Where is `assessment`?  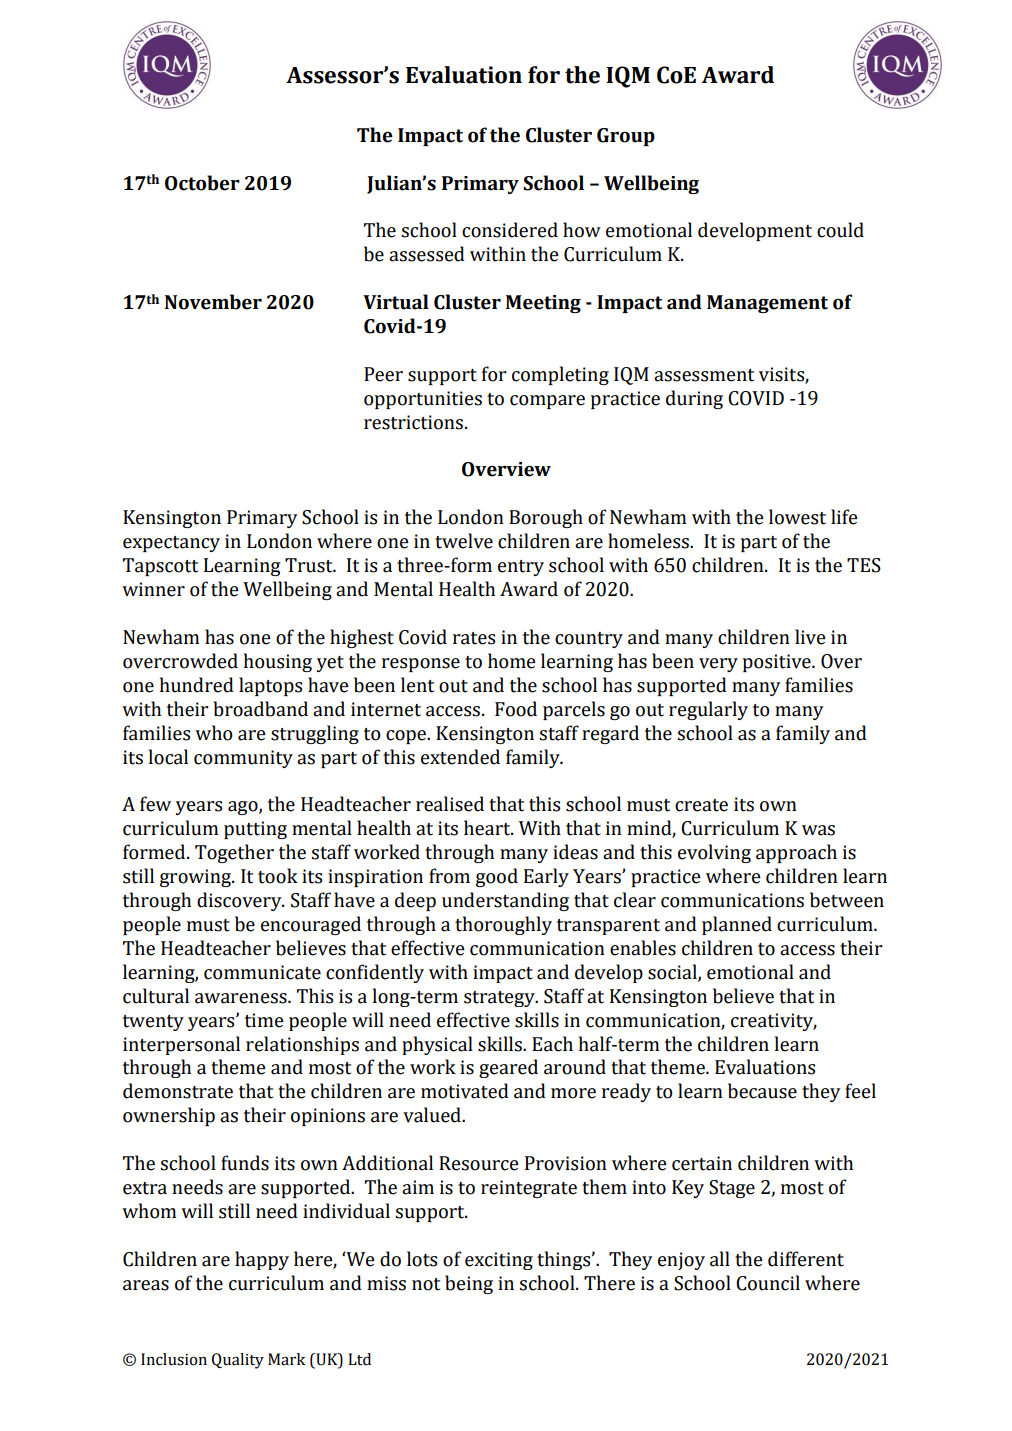
assessment is located at coordinates (704, 375).
